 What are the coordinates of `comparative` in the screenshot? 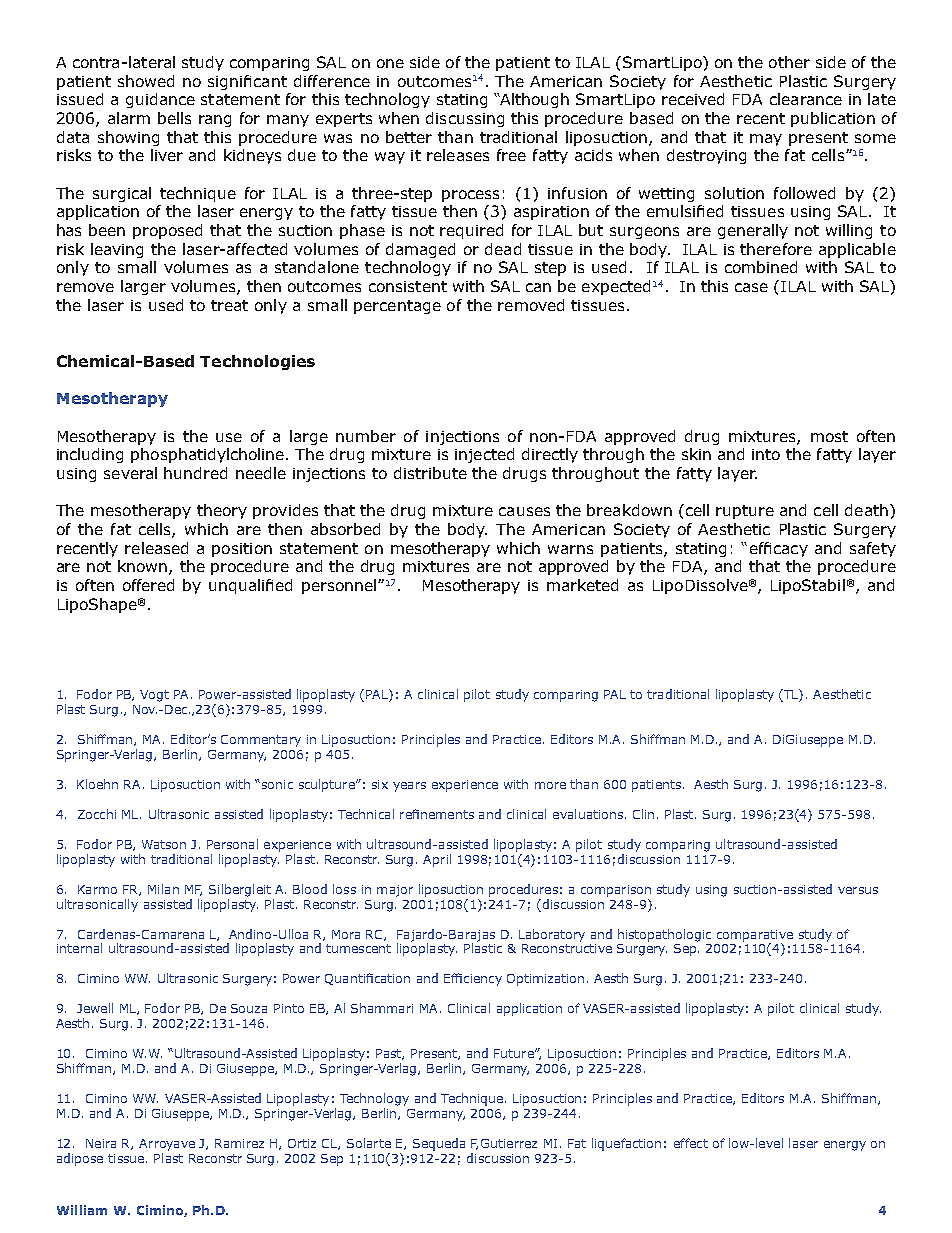 It's located at (755, 936).
